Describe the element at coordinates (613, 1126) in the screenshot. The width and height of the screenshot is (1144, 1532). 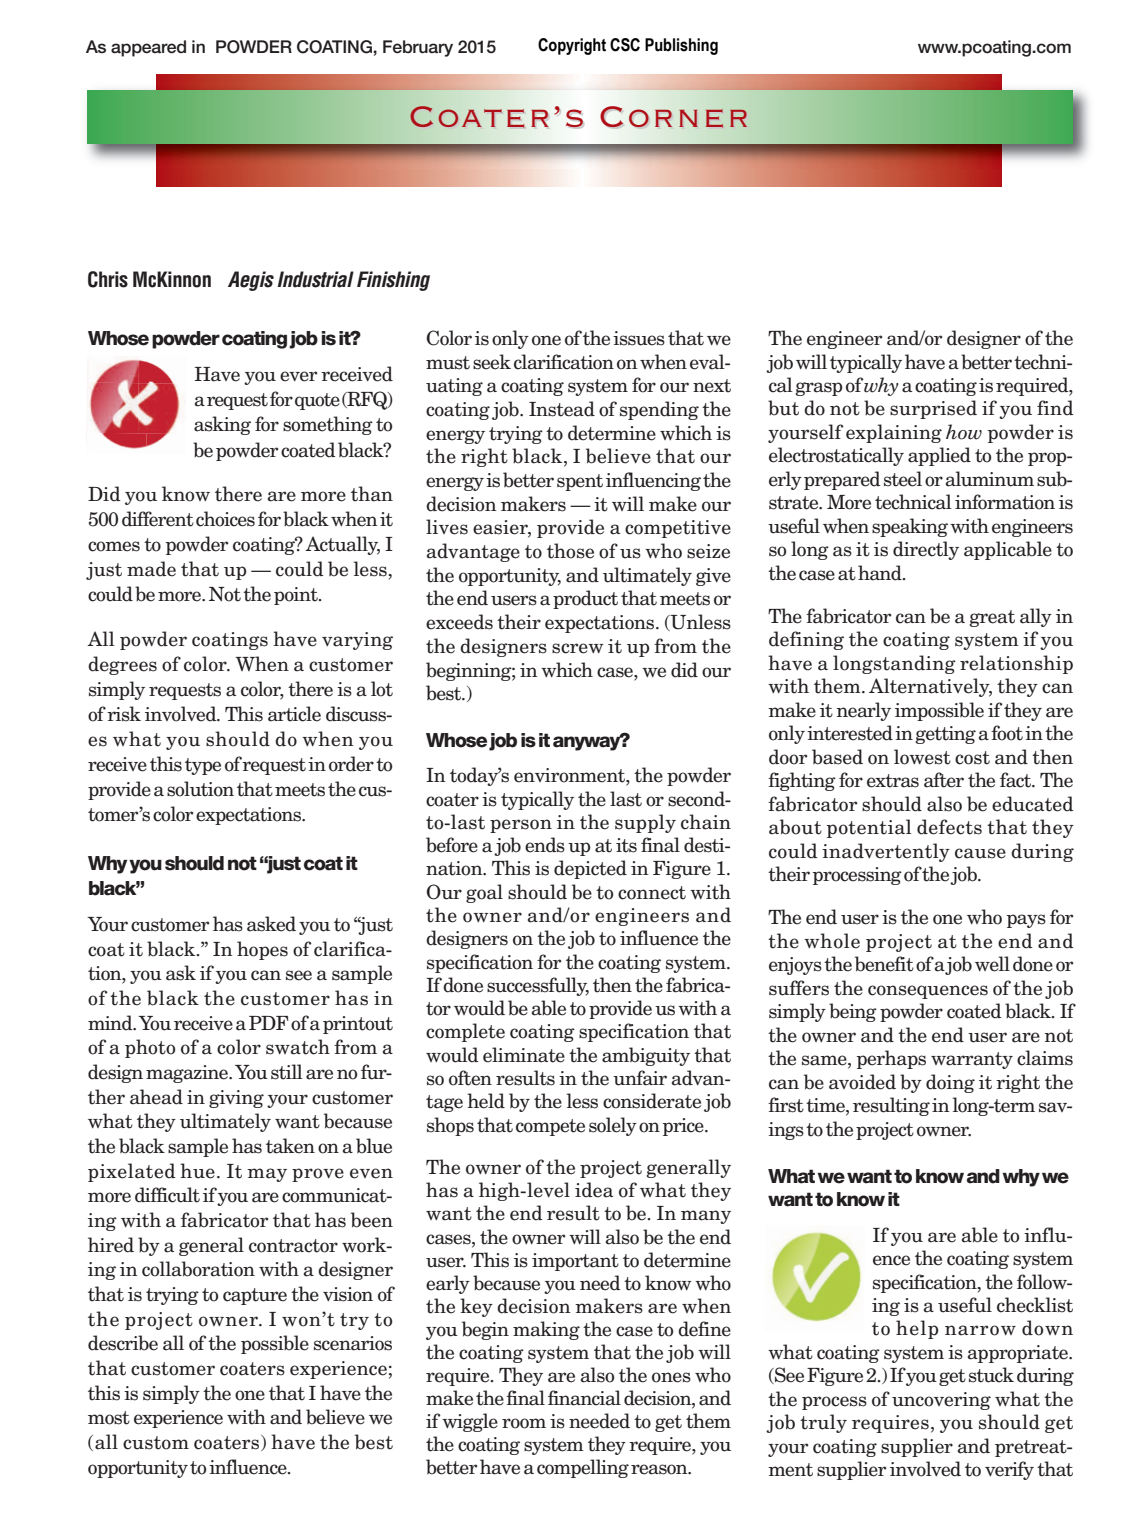
I see `solely` at that location.
